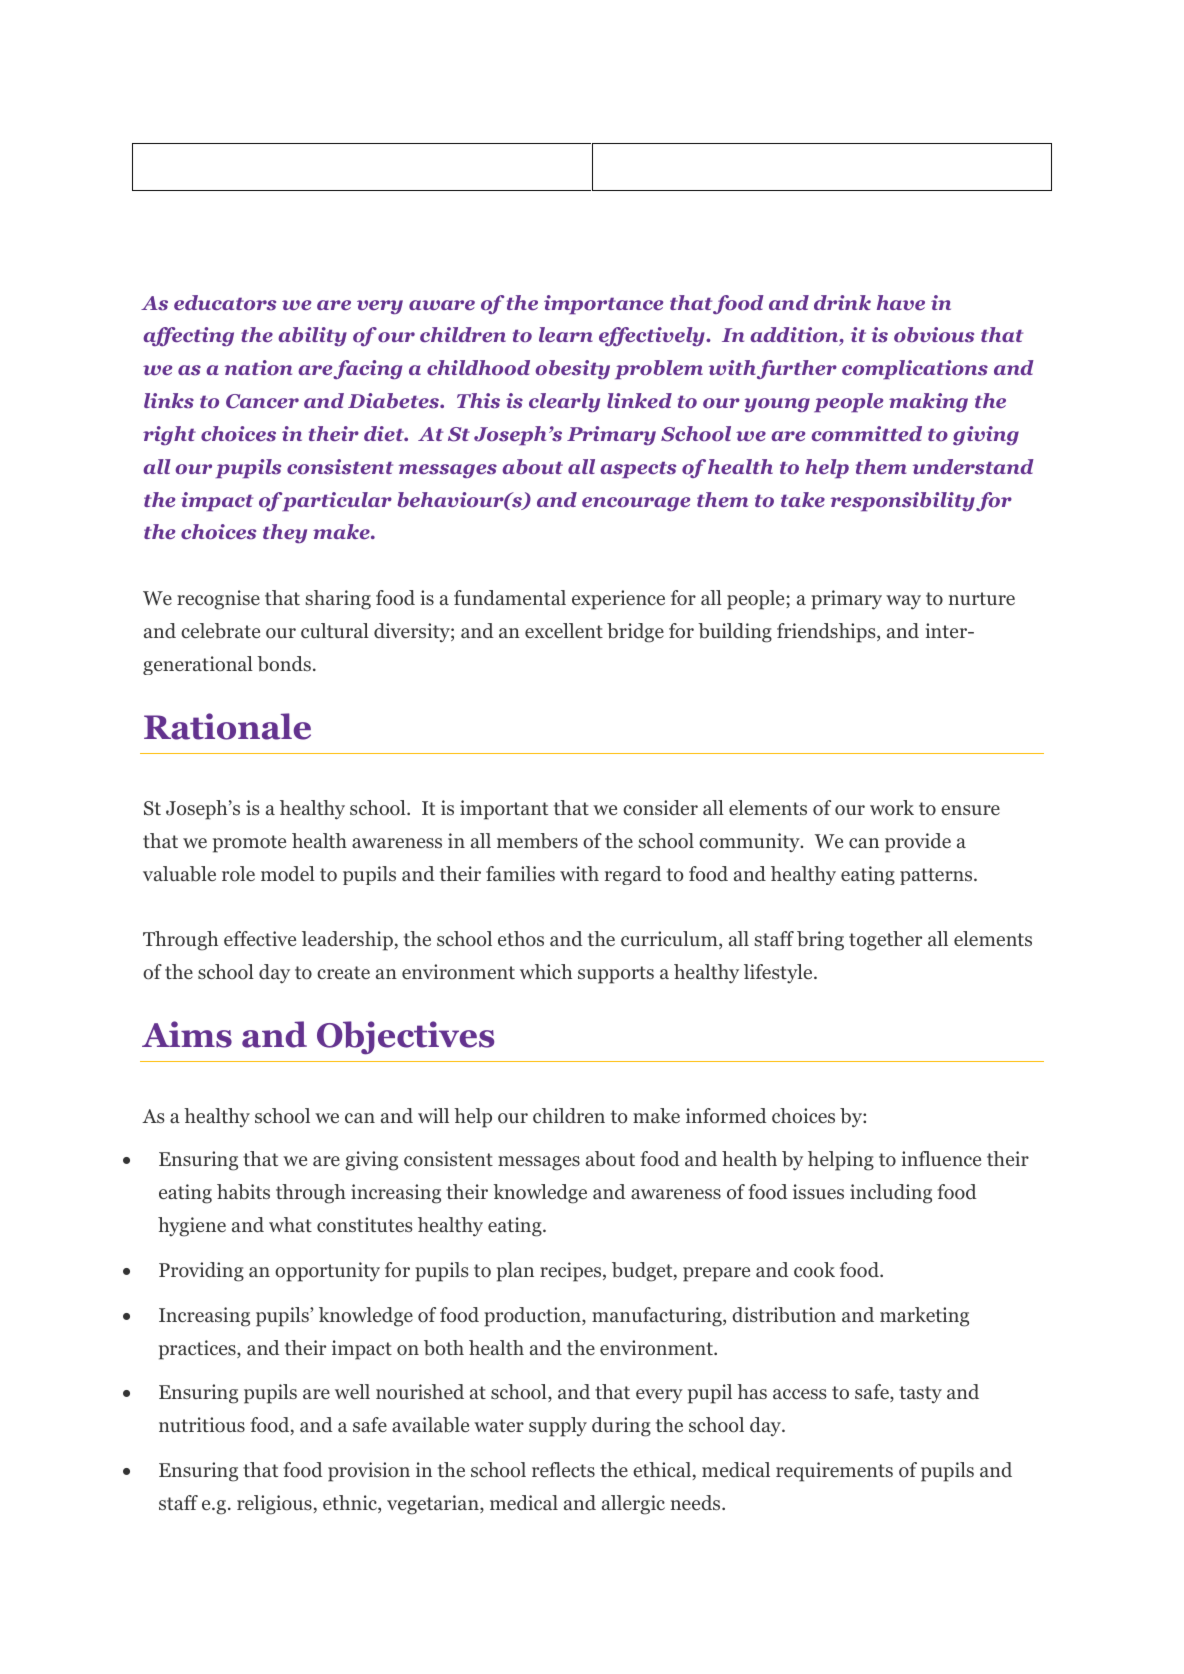  What do you see at coordinates (433, 1115) in the screenshot?
I see `will` at bounding box center [433, 1115].
